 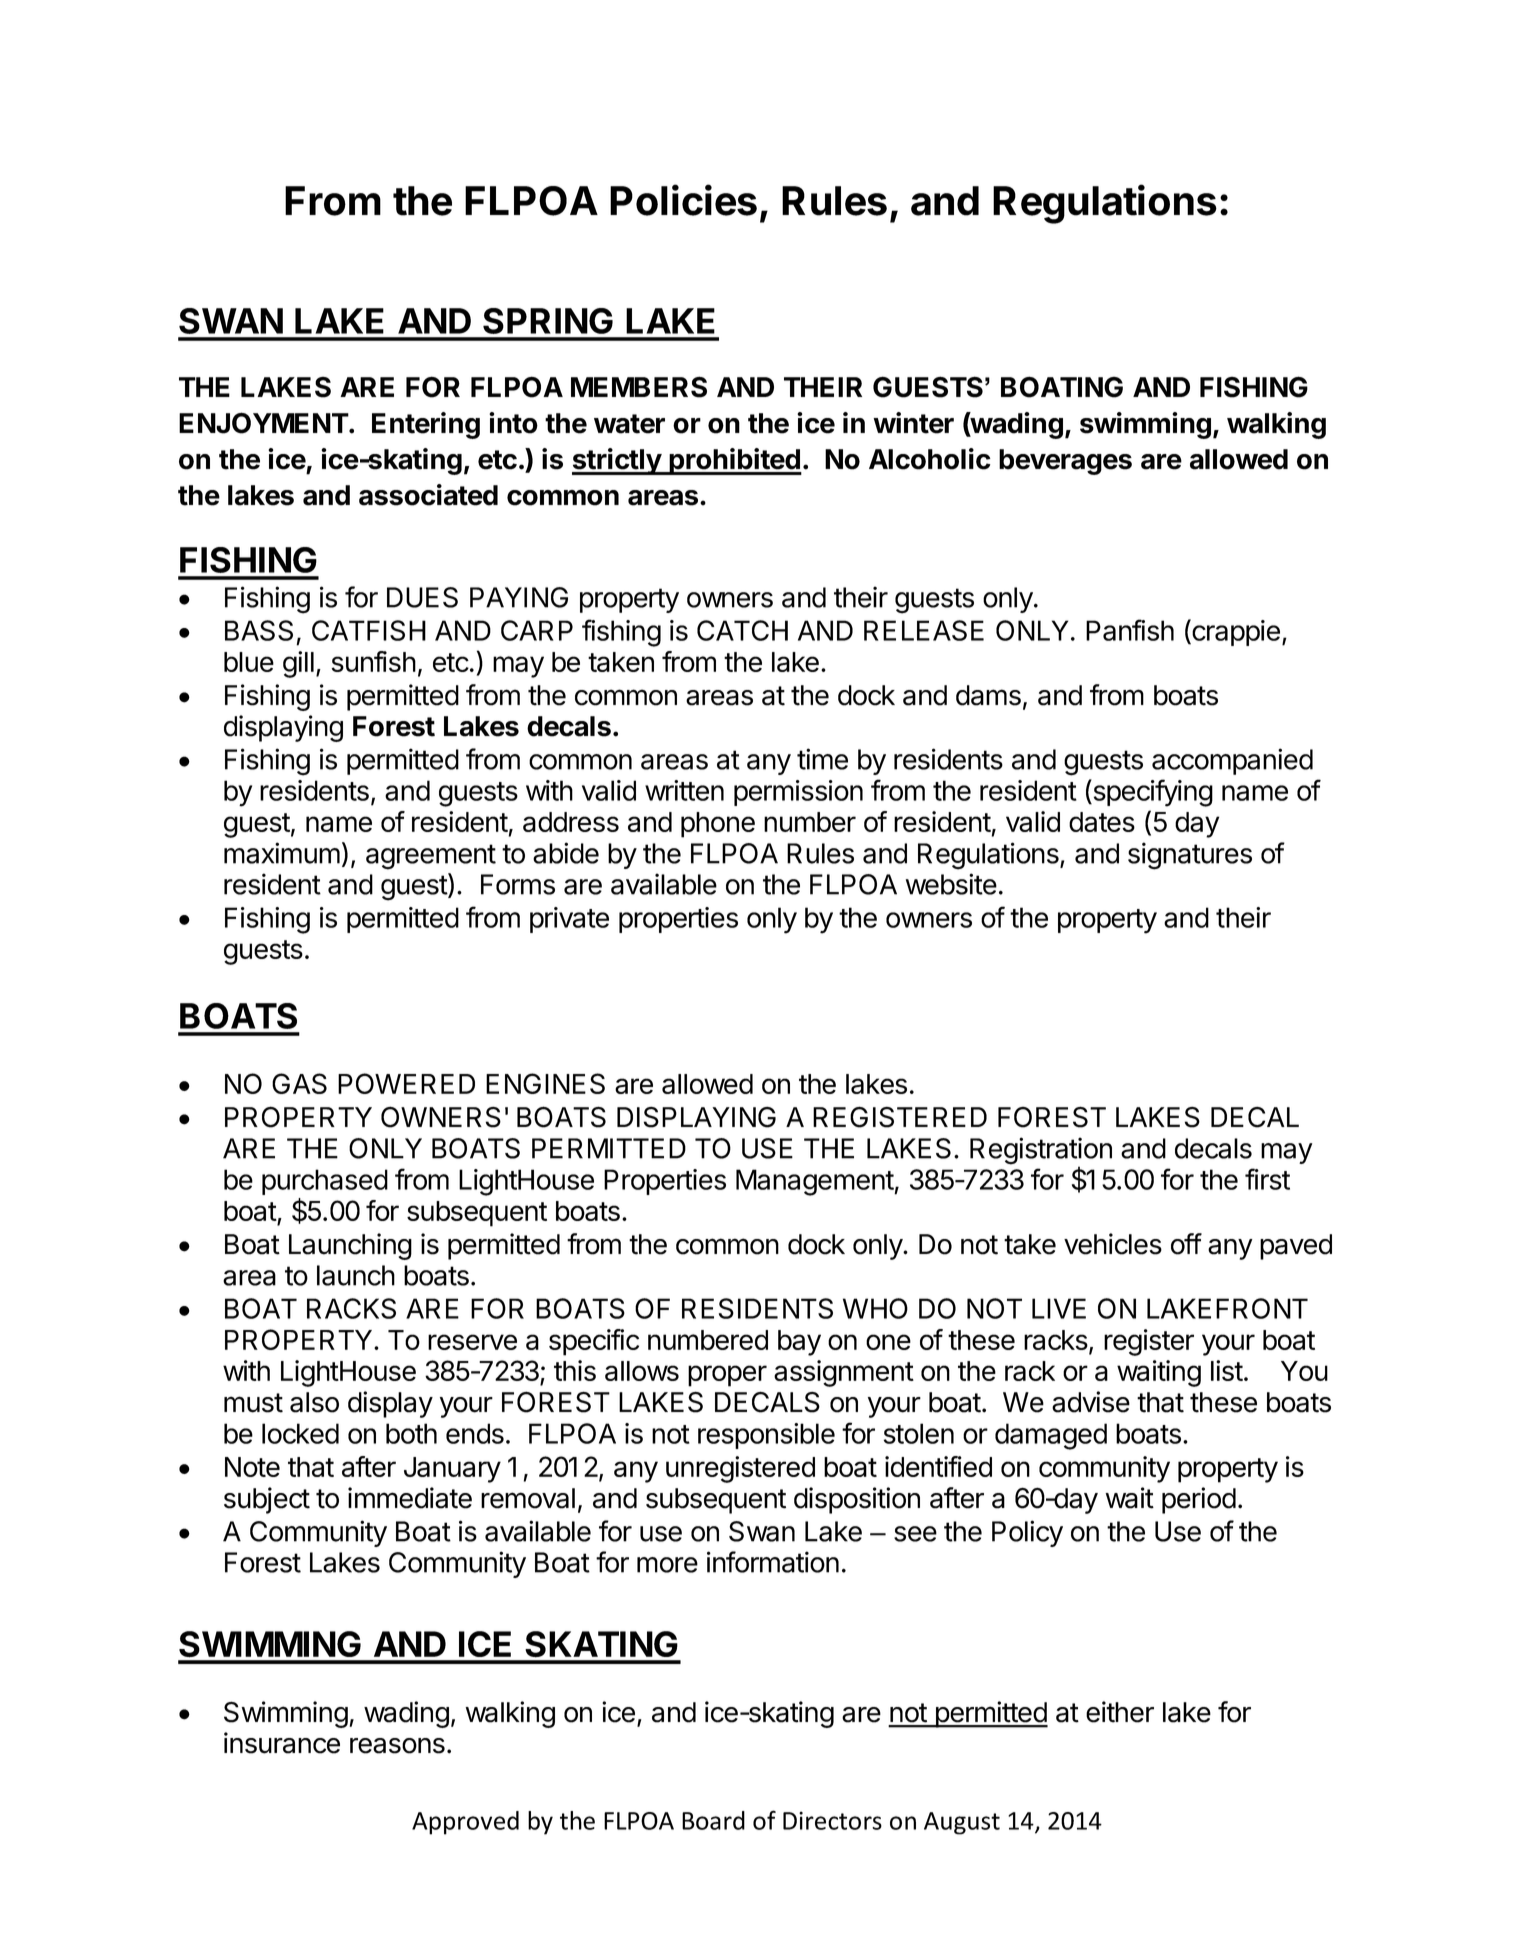 What do you see at coordinates (426, 425) in the screenshot?
I see `Entering` at bounding box center [426, 425].
